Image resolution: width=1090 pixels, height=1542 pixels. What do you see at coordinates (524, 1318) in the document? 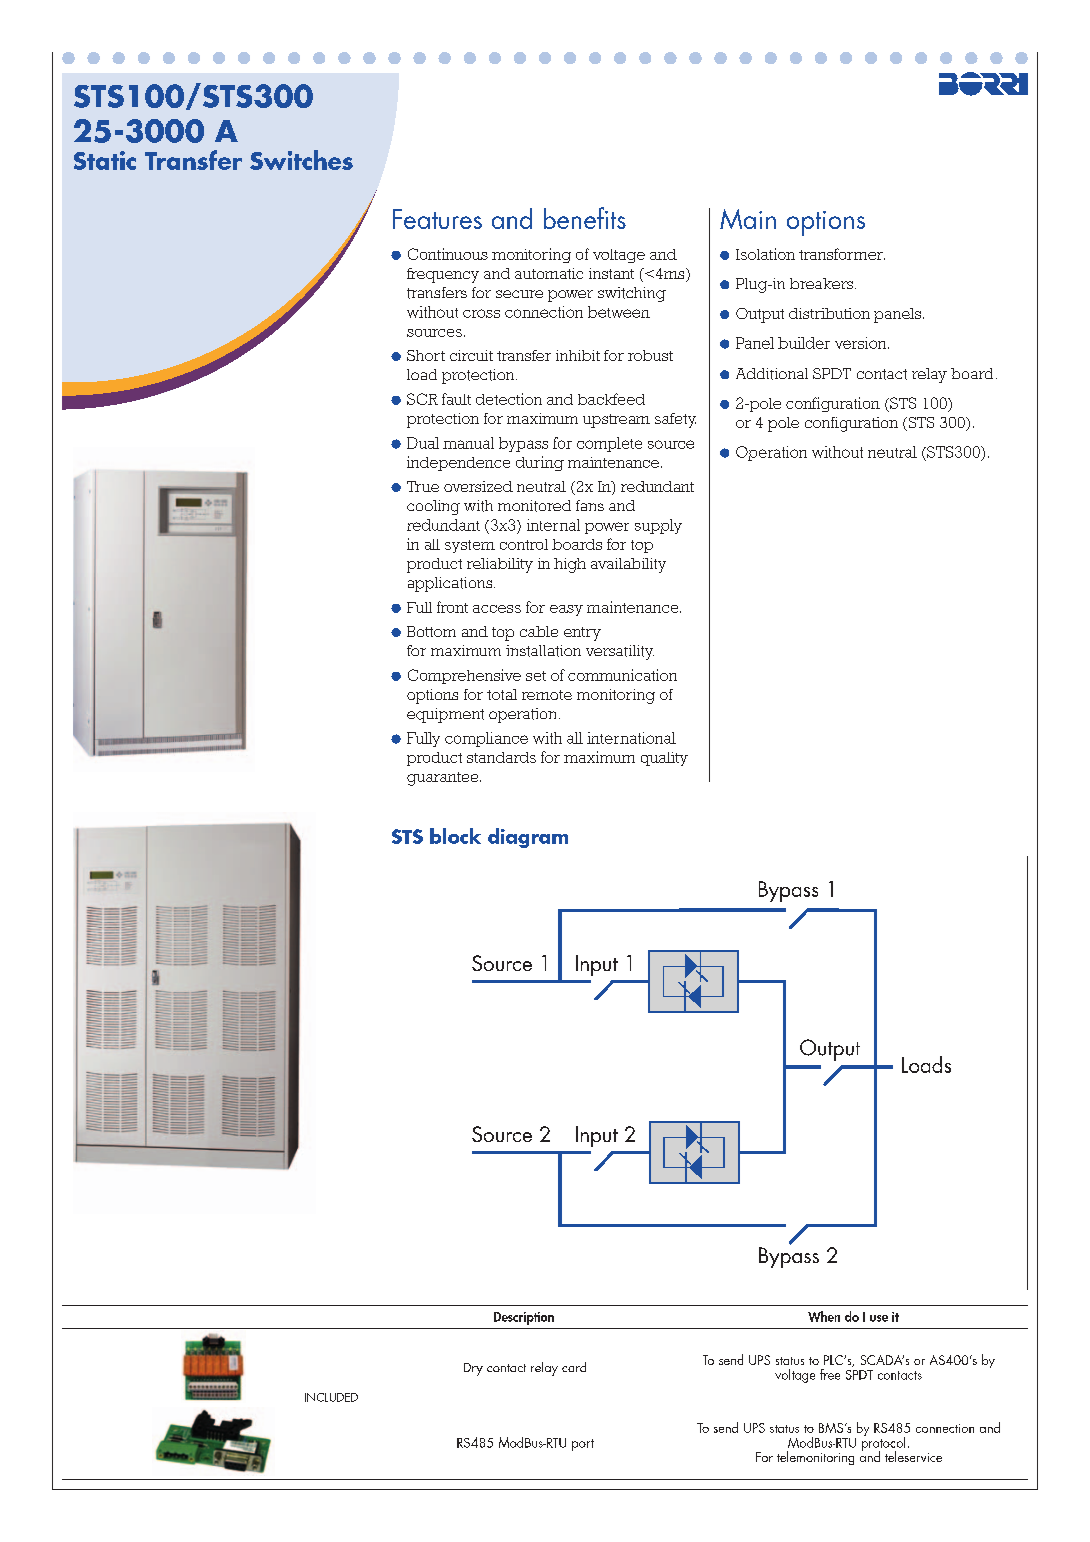
I see `Description` at bounding box center [524, 1318].
